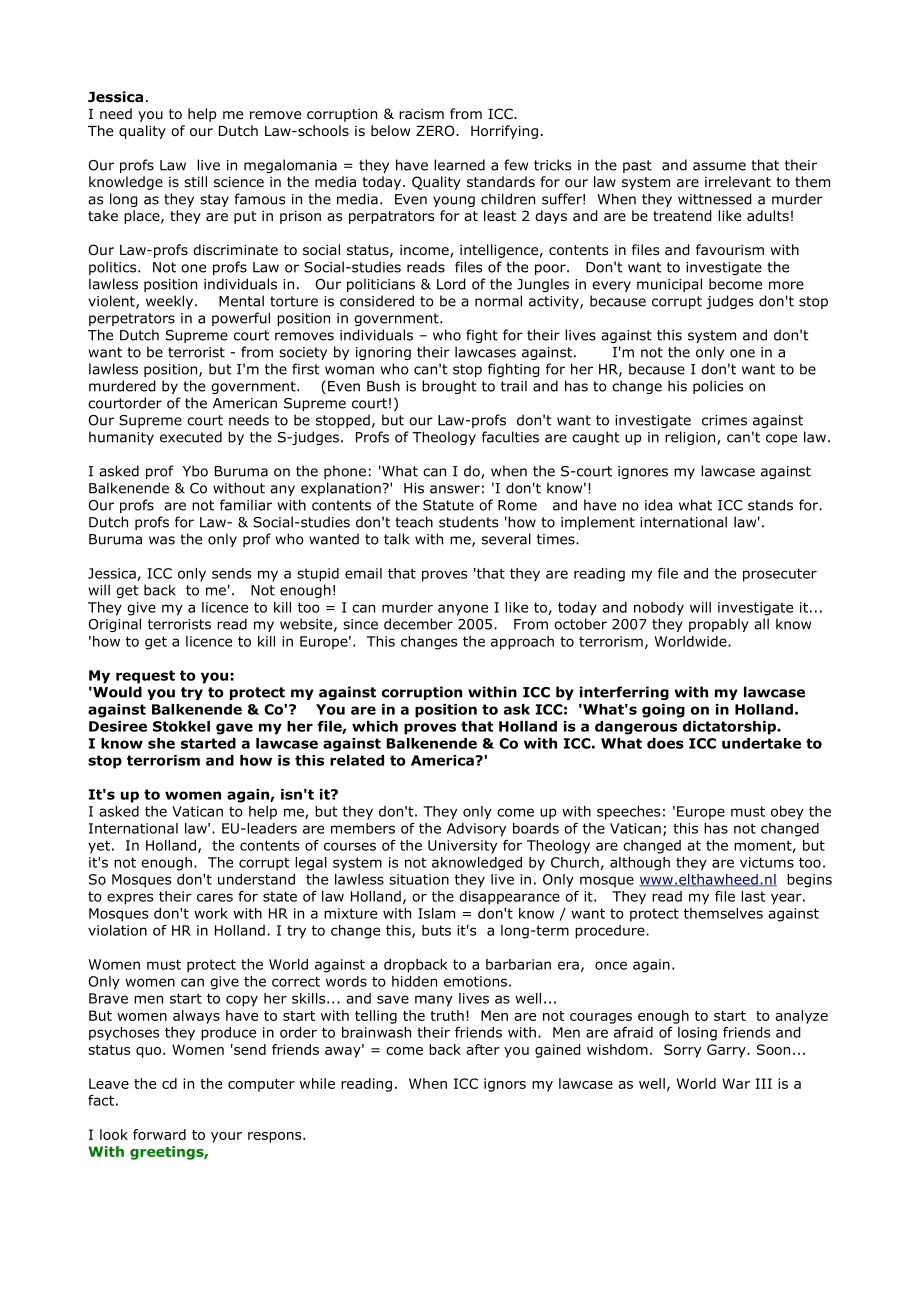 This screenshot has width=924, height=1308. I want to click on propably, so click(719, 625).
